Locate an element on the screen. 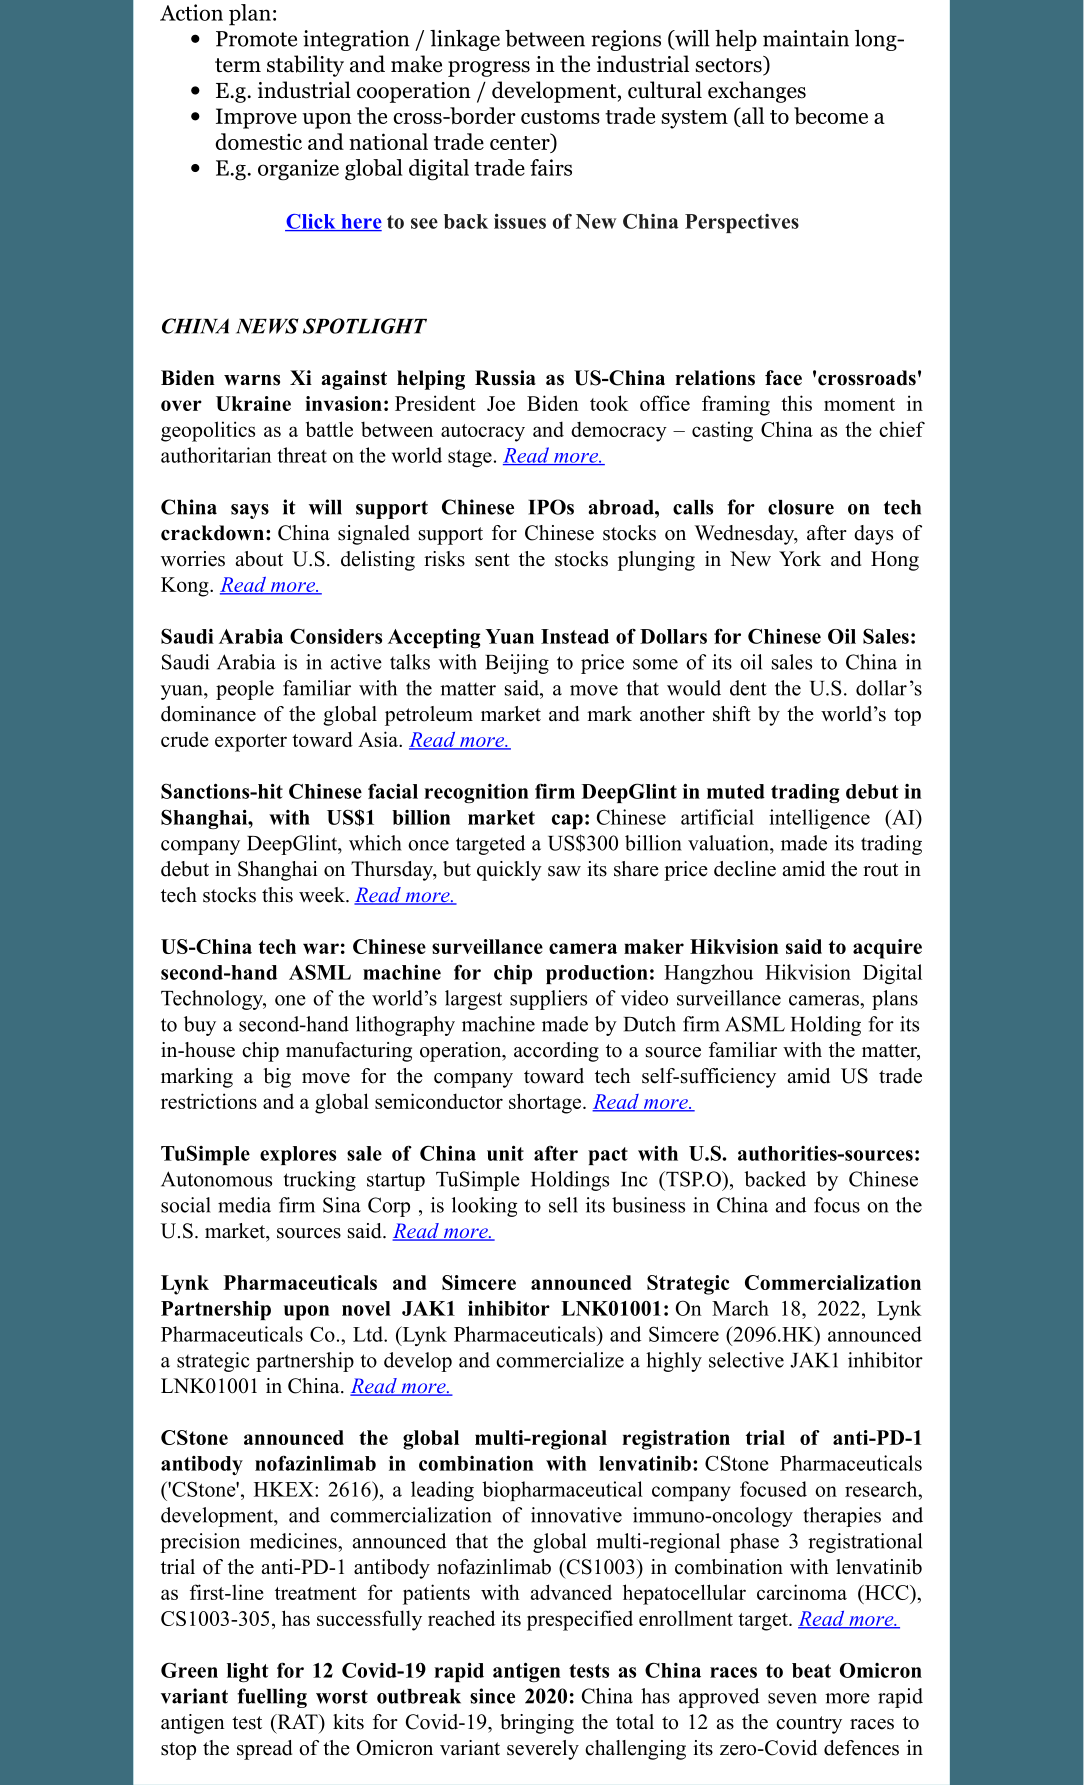  maintain is located at coordinates (806, 38).
